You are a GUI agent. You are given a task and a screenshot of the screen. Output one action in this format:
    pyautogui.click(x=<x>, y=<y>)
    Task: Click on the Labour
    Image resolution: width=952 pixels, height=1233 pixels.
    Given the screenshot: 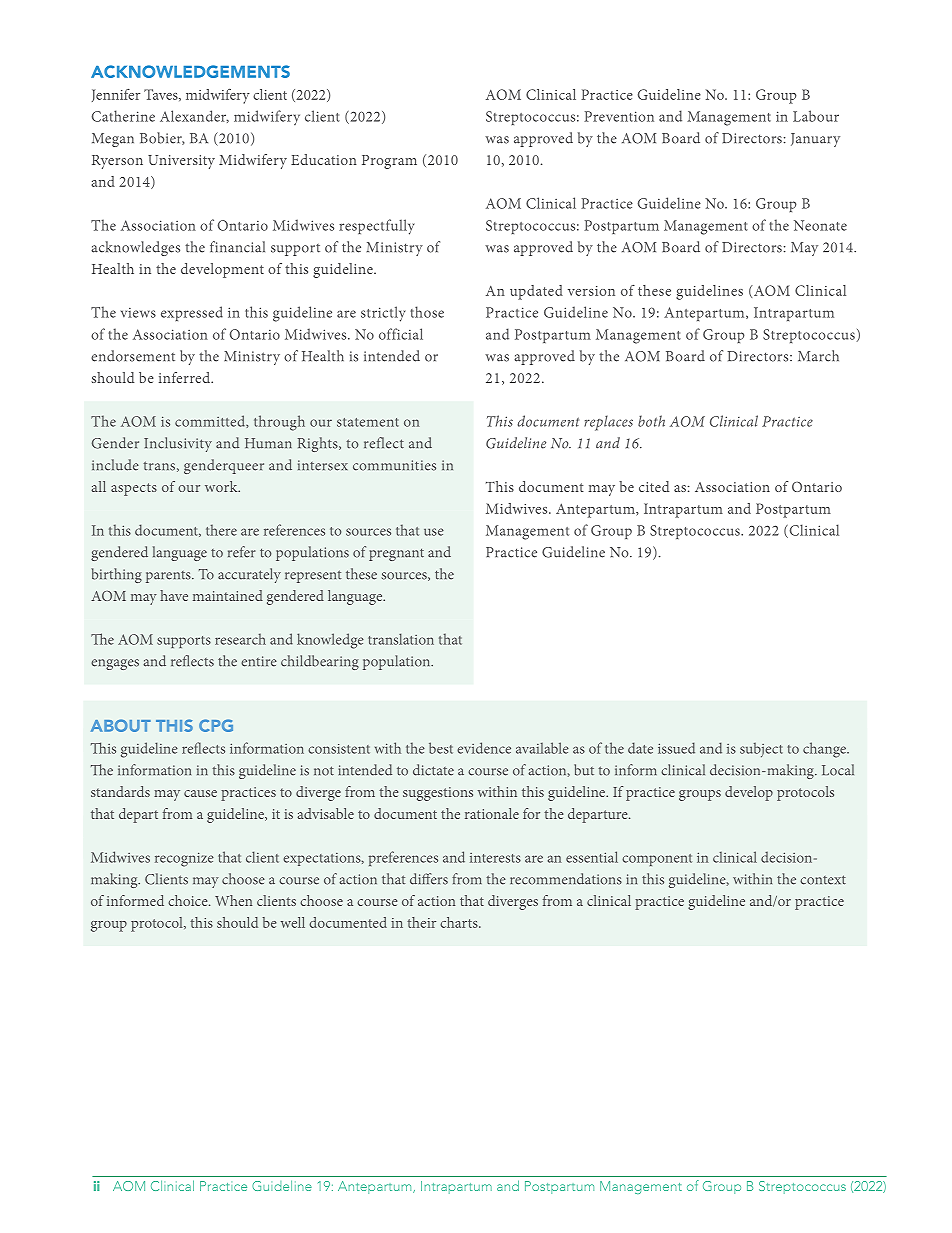 What is the action you would take?
    pyautogui.click(x=816, y=116)
